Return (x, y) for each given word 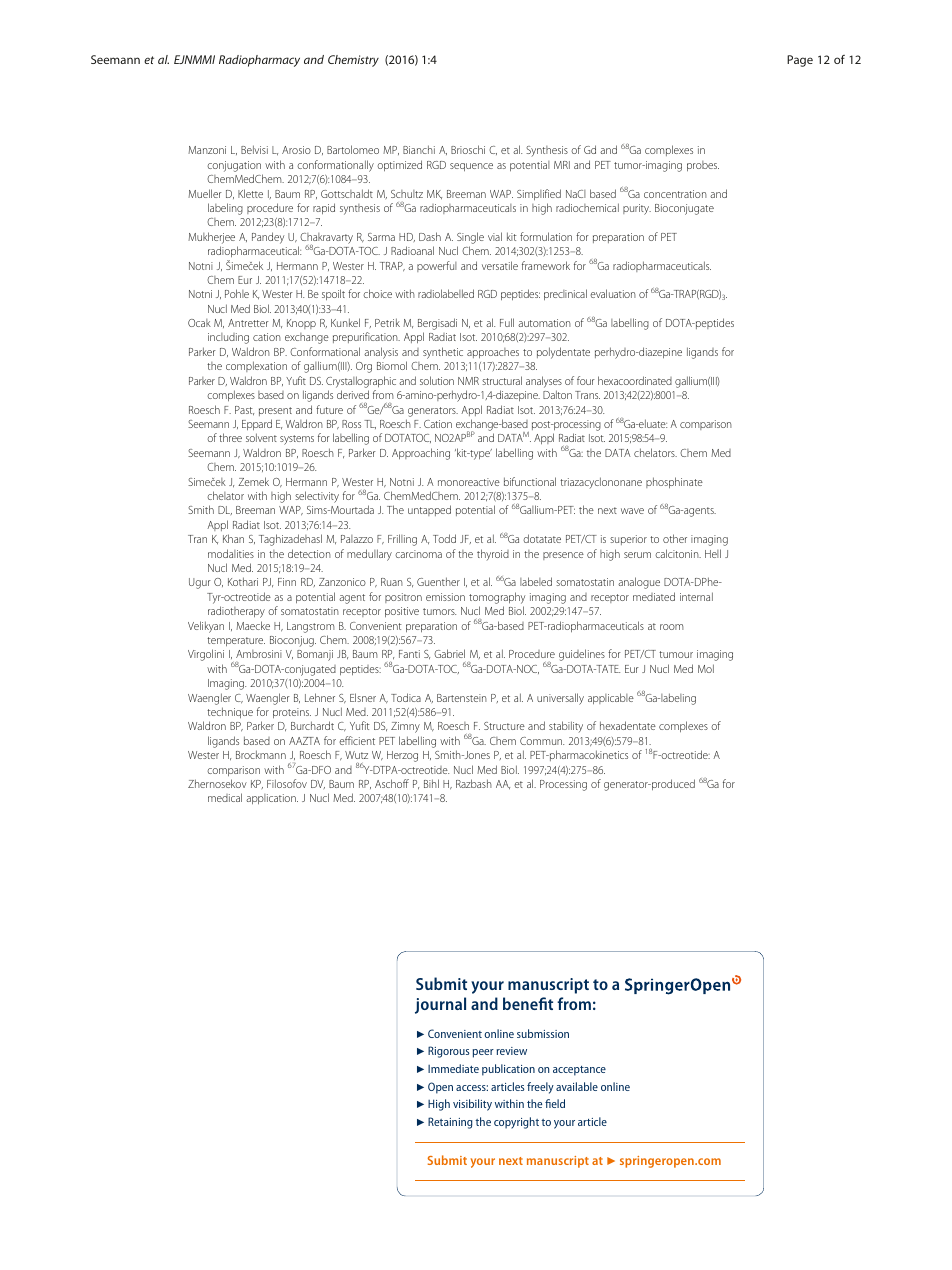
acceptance (579, 1071)
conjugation (234, 166)
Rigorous (448, 1052)
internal (696, 596)
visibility (472, 1105)
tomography (497, 598)
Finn (287, 582)
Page (800, 61)
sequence (471, 167)
